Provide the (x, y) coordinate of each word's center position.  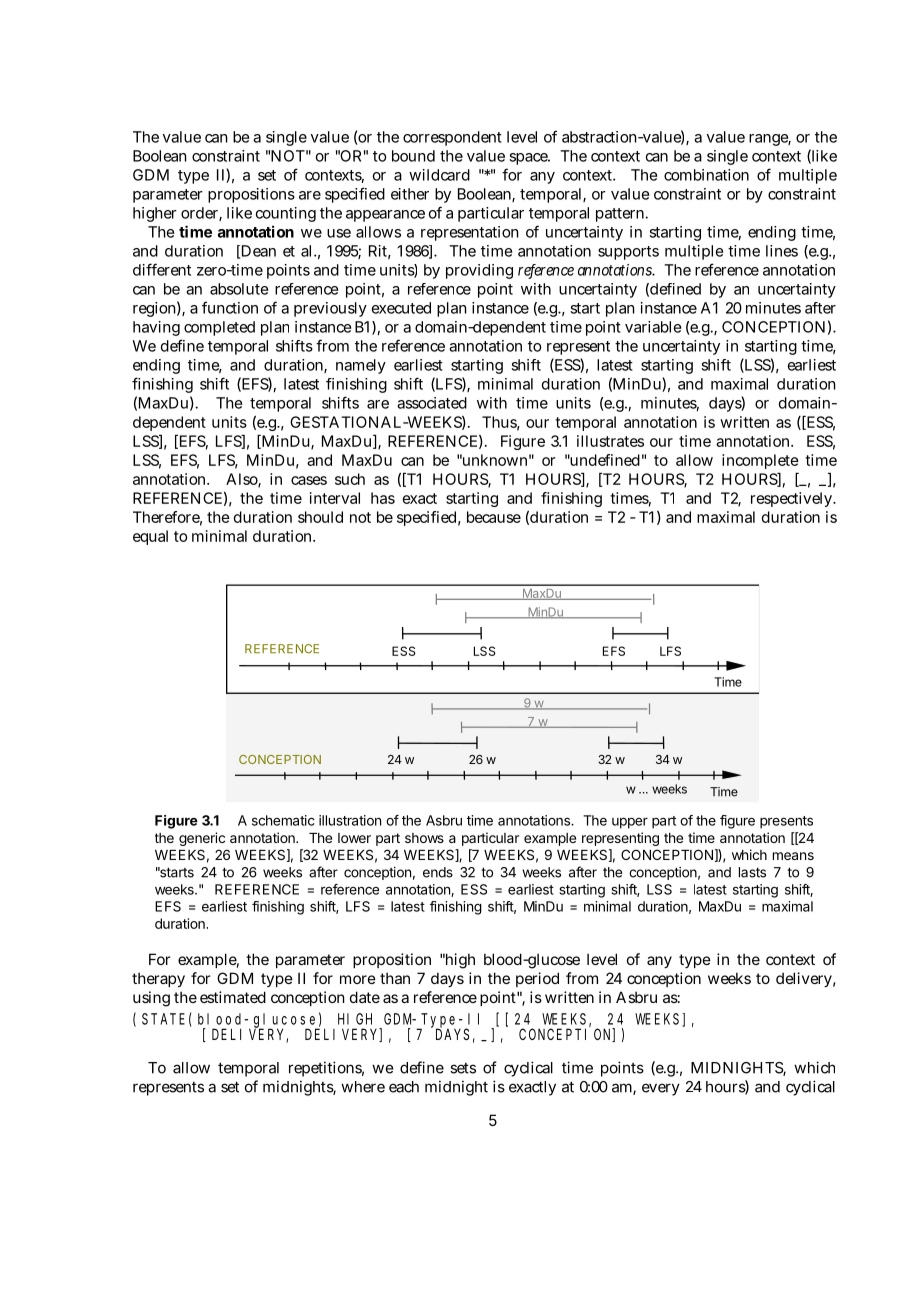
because (494, 517)
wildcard (439, 175)
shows (424, 838)
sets (463, 1068)
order (201, 214)
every (661, 1089)
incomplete (760, 461)
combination (706, 175)
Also (243, 480)
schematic (283, 820)
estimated (233, 997)
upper (630, 823)
